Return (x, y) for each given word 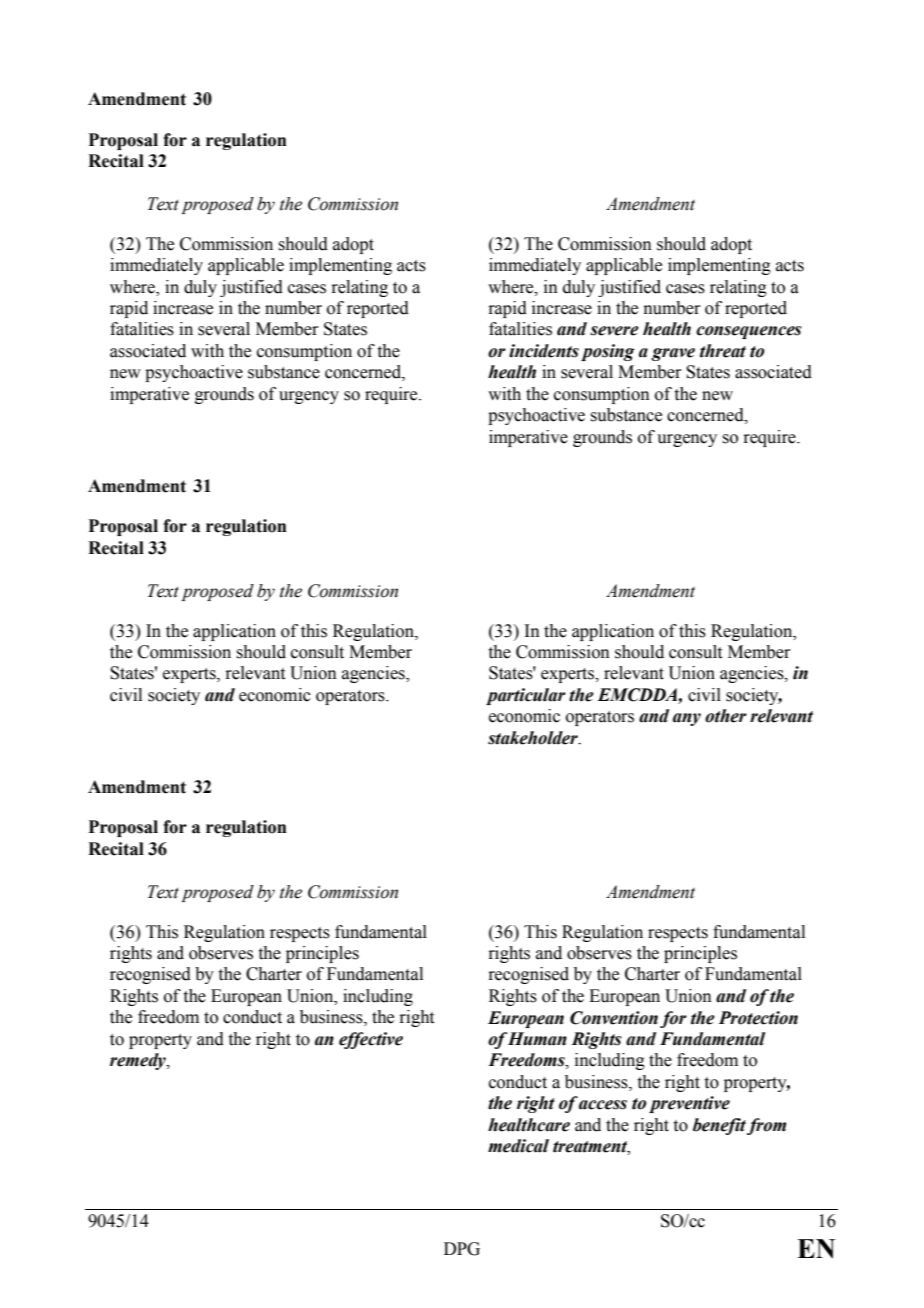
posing (608, 352)
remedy (139, 1061)
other (726, 716)
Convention (614, 1018)
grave (673, 354)
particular (526, 696)
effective (371, 1040)
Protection (758, 1018)
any (687, 719)
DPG (462, 1249)
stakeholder (534, 738)
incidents (544, 351)
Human (537, 1039)
